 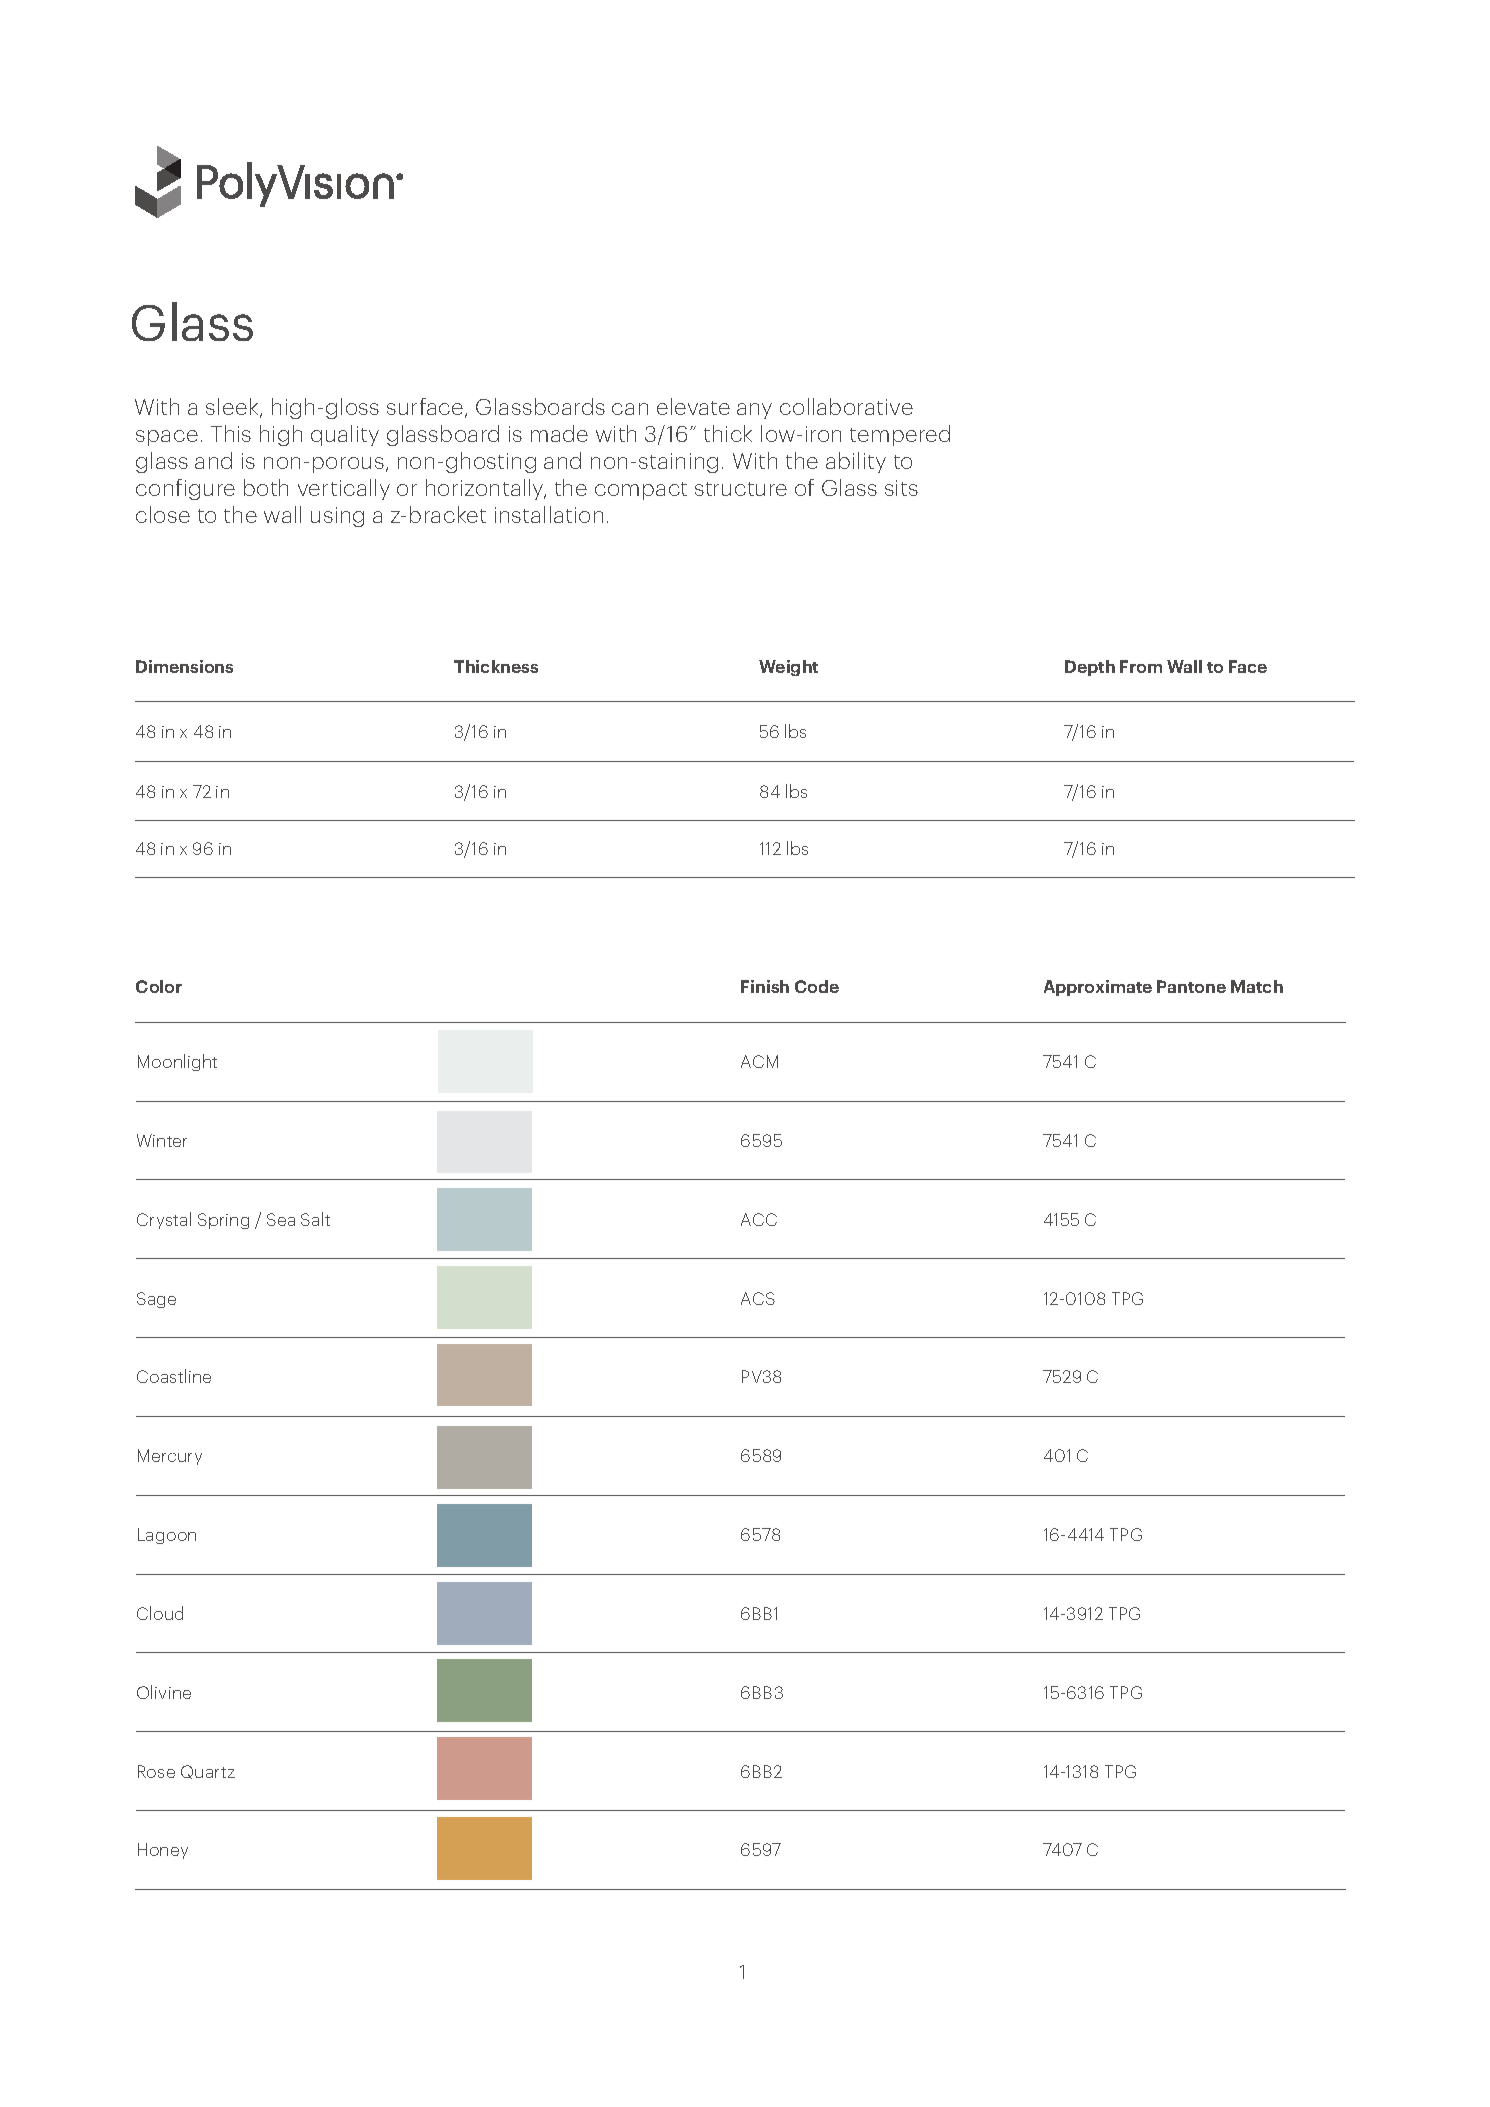 What do you see at coordinates (758, 1298) in the screenshot?
I see `ACS` at bounding box center [758, 1298].
